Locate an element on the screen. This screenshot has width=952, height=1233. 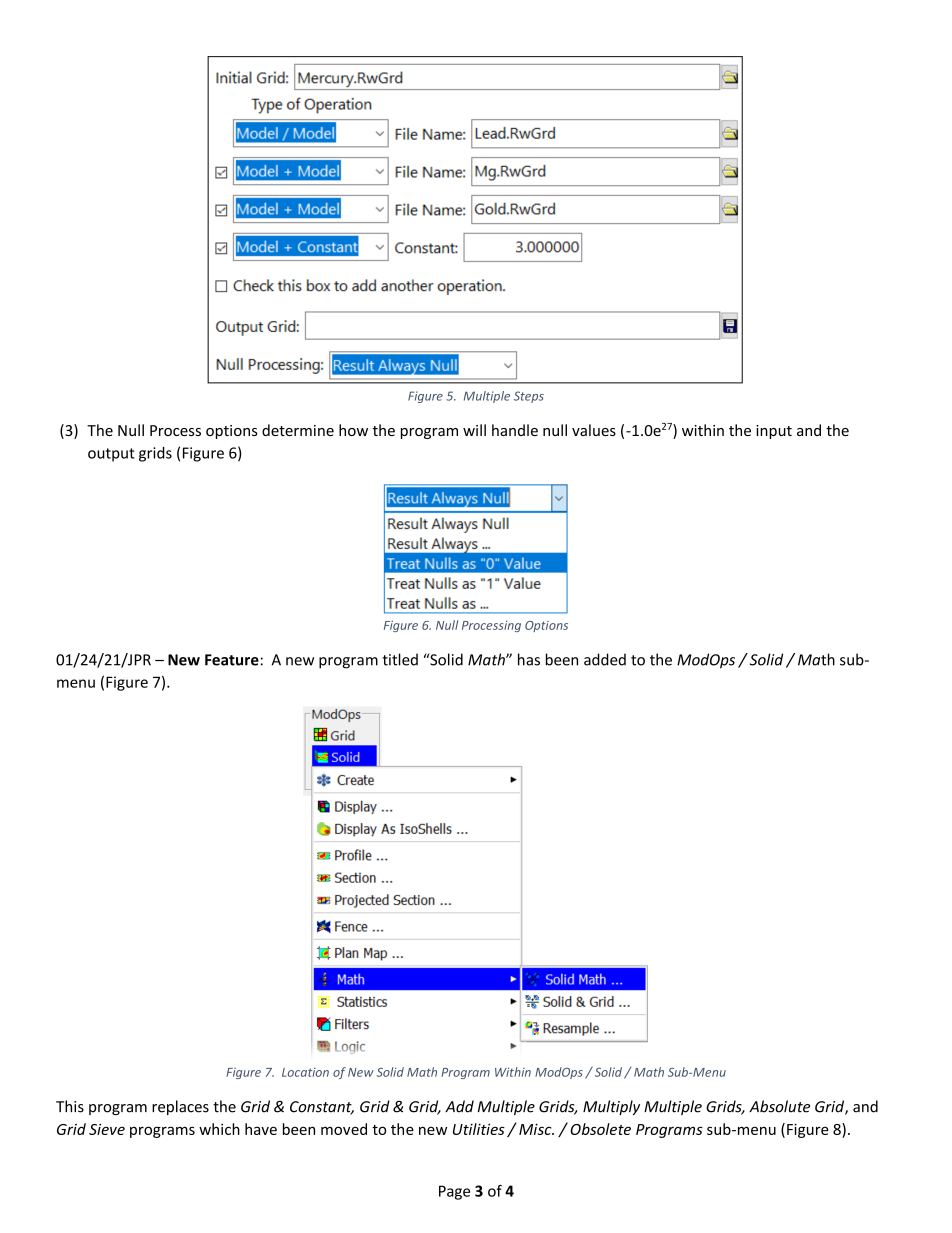
Feature is located at coordinates (232, 660).
